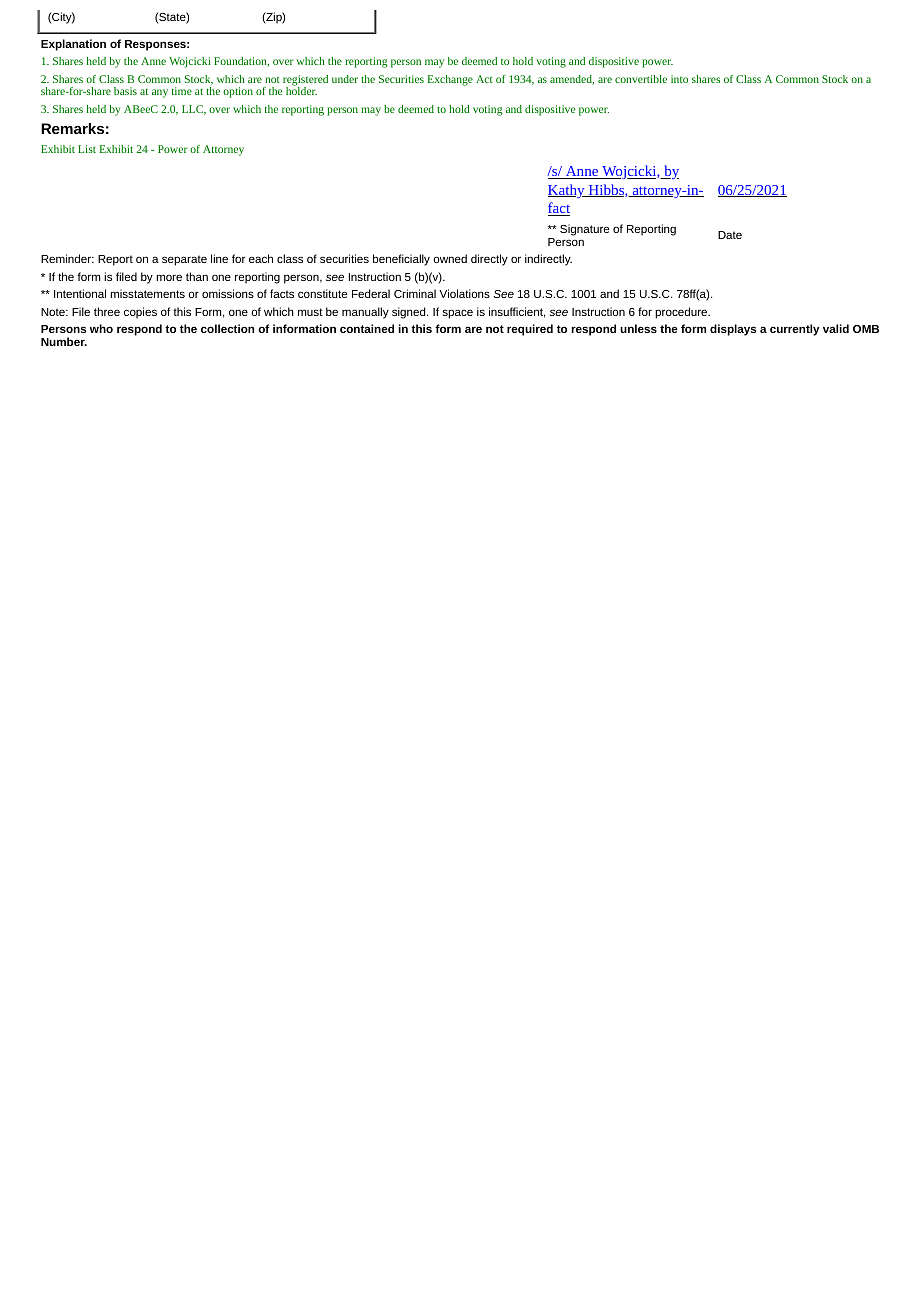 This document has width=924, height=1308. I want to click on List, so click(87, 149).
